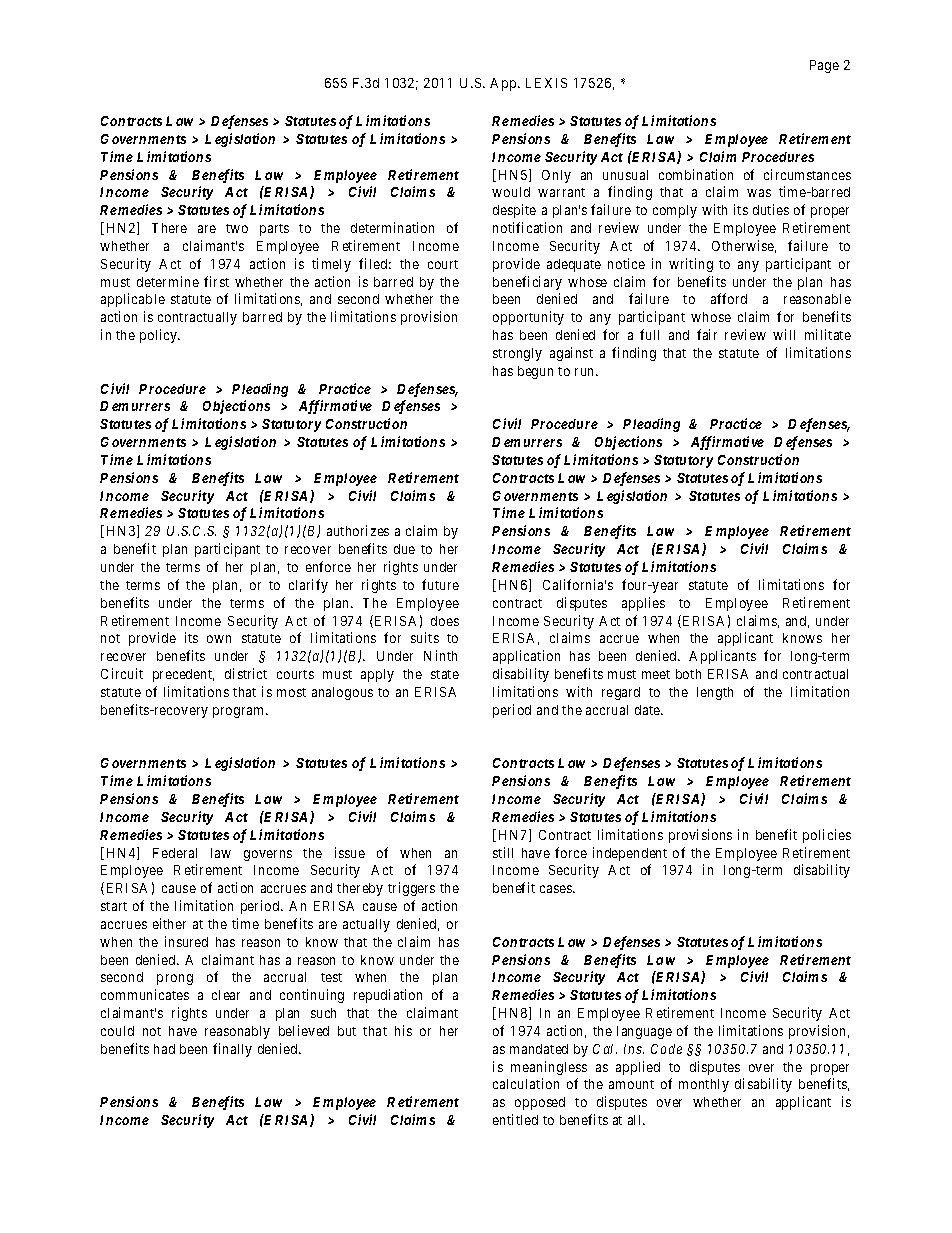 The height and width of the document is (1233, 952). Describe the element at coordinates (546, 83) in the document. I see `LEXIS` at that location.
